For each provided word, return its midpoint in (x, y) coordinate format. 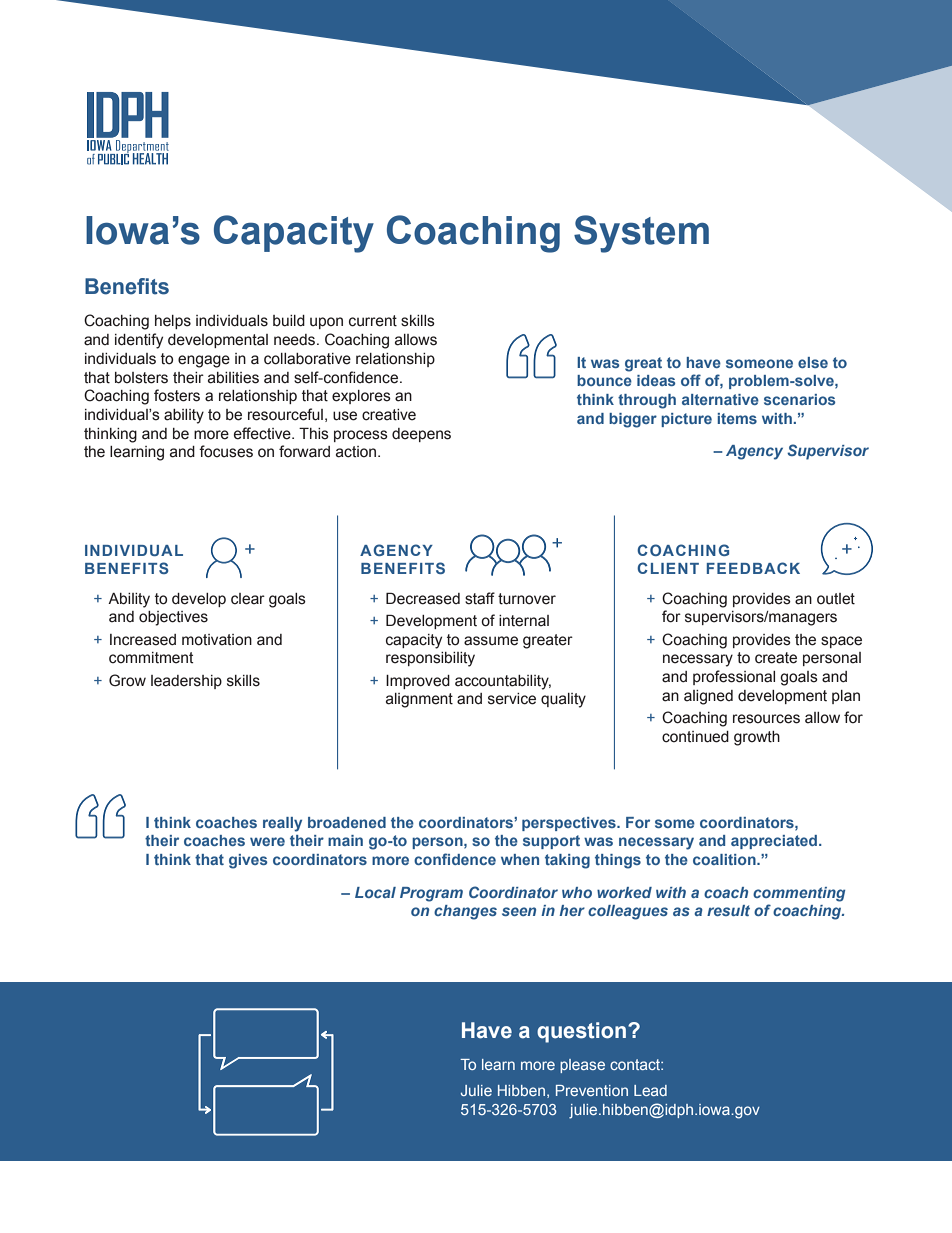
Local (375, 892)
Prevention (592, 1090)
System (641, 234)
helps (173, 322)
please (582, 1066)
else (813, 362)
